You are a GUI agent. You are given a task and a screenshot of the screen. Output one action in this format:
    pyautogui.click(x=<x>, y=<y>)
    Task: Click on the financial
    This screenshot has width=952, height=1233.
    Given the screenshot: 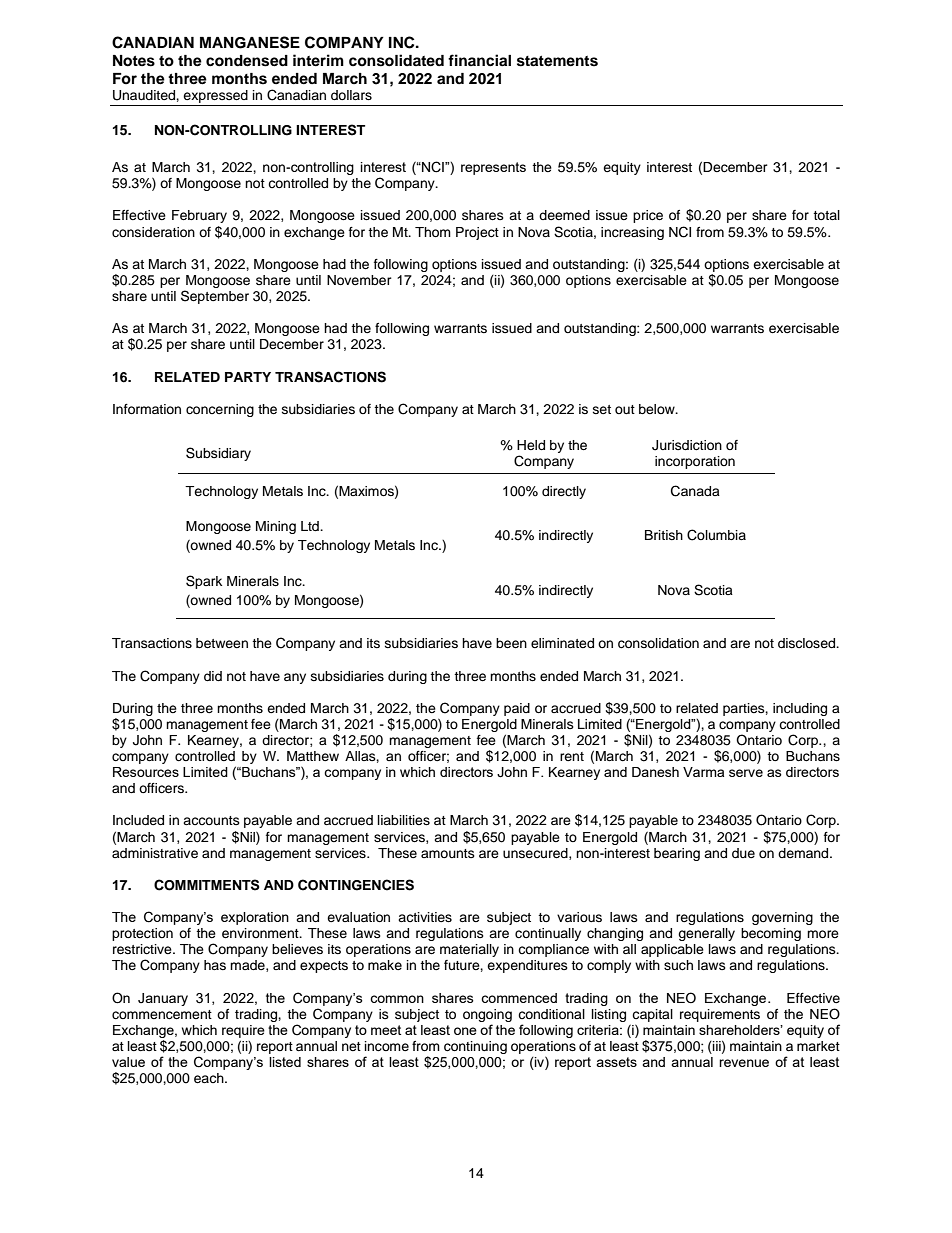 What is the action you would take?
    pyautogui.click(x=479, y=60)
